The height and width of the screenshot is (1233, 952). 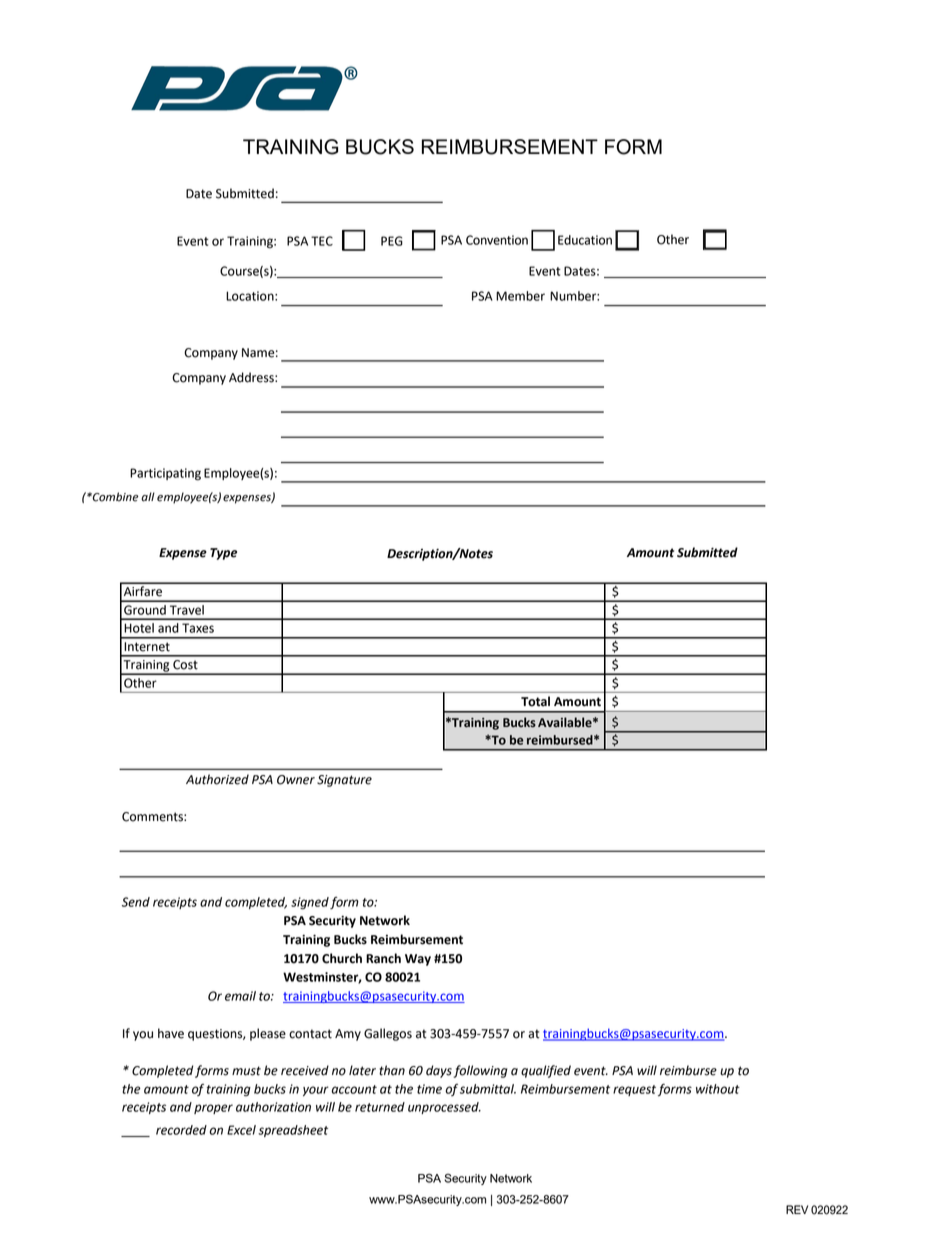 I want to click on Type, so click(x=223, y=554).
